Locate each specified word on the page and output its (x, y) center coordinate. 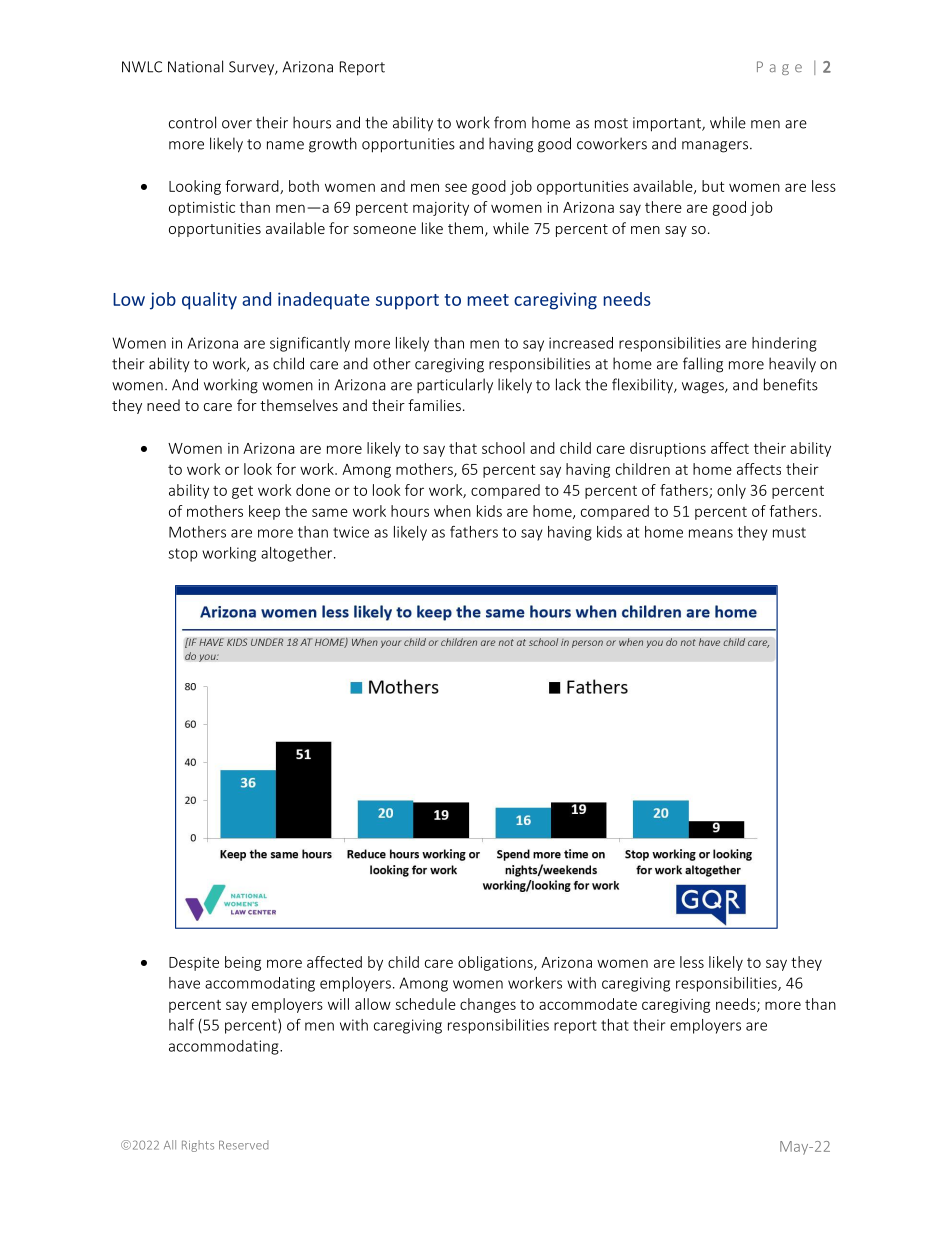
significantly (310, 344)
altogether (298, 554)
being (243, 963)
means (711, 533)
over (237, 124)
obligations (496, 963)
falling (703, 365)
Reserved (243, 1145)
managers (716, 147)
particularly (455, 386)
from (510, 122)
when (452, 511)
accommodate (588, 1004)
